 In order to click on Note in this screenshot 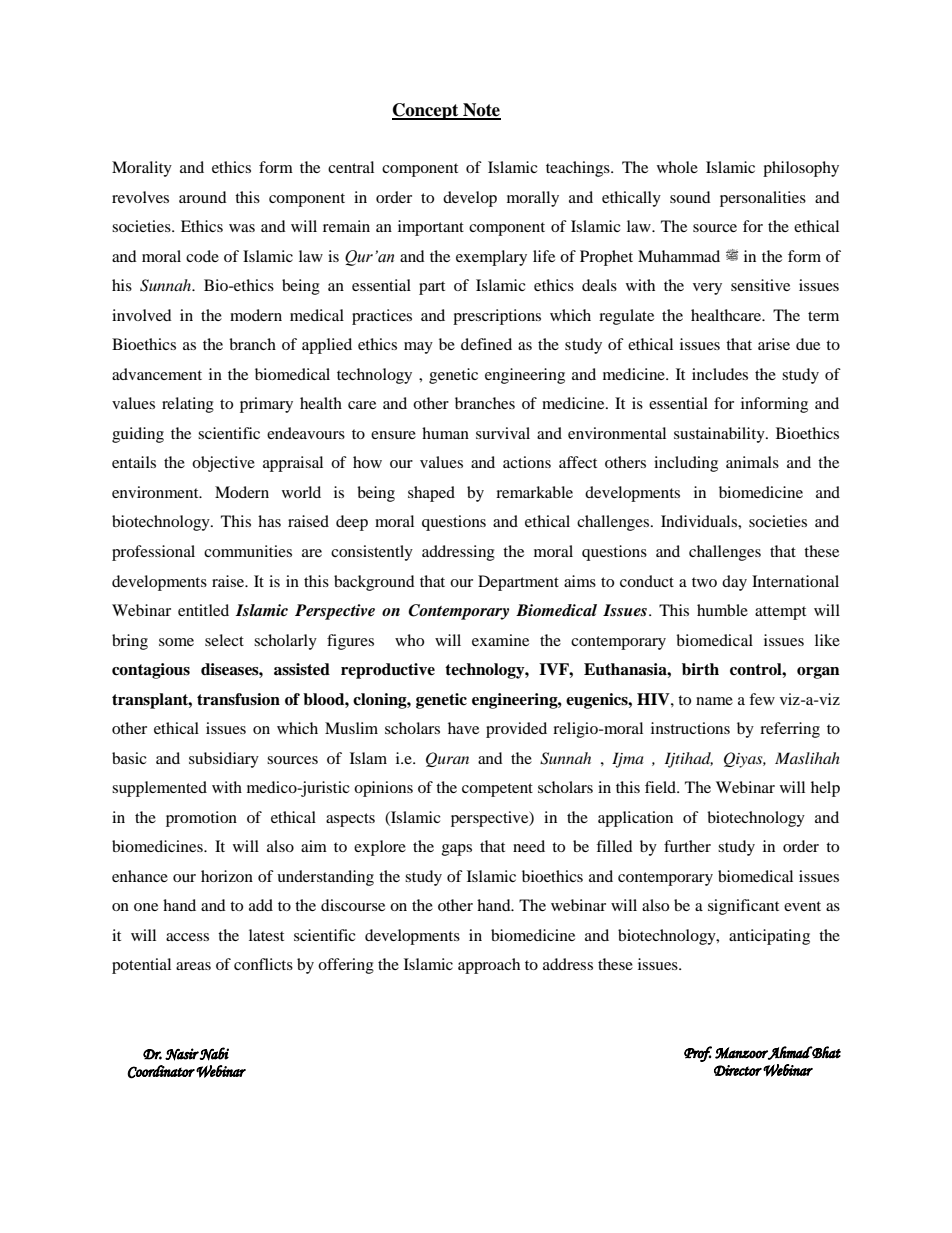, I will do `click(481, 111)`.
